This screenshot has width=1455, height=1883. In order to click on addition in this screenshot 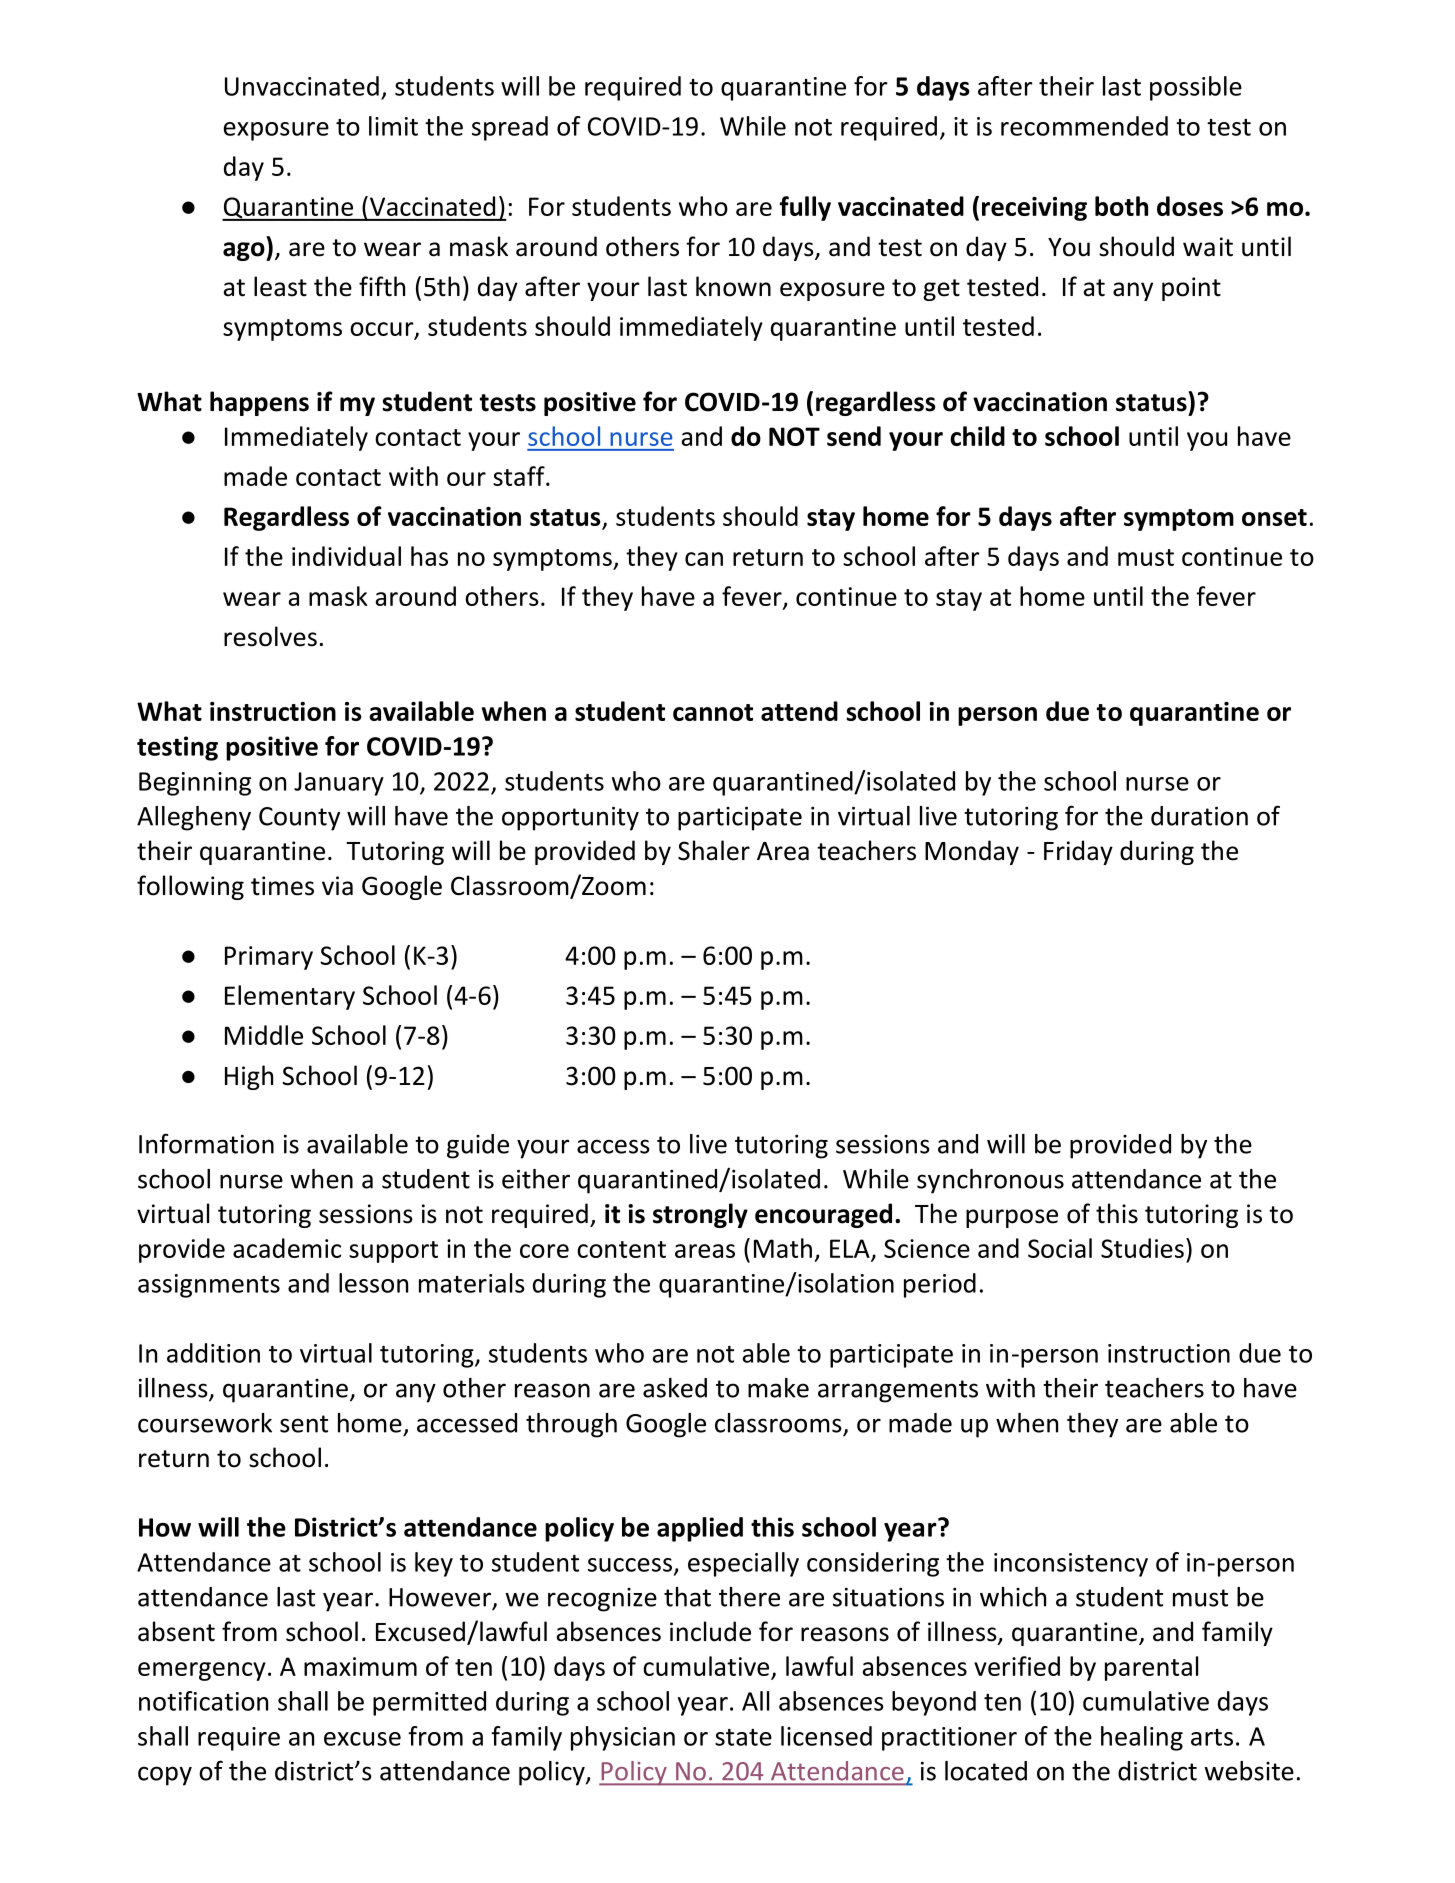, I will do `click(213, 1353)`.
